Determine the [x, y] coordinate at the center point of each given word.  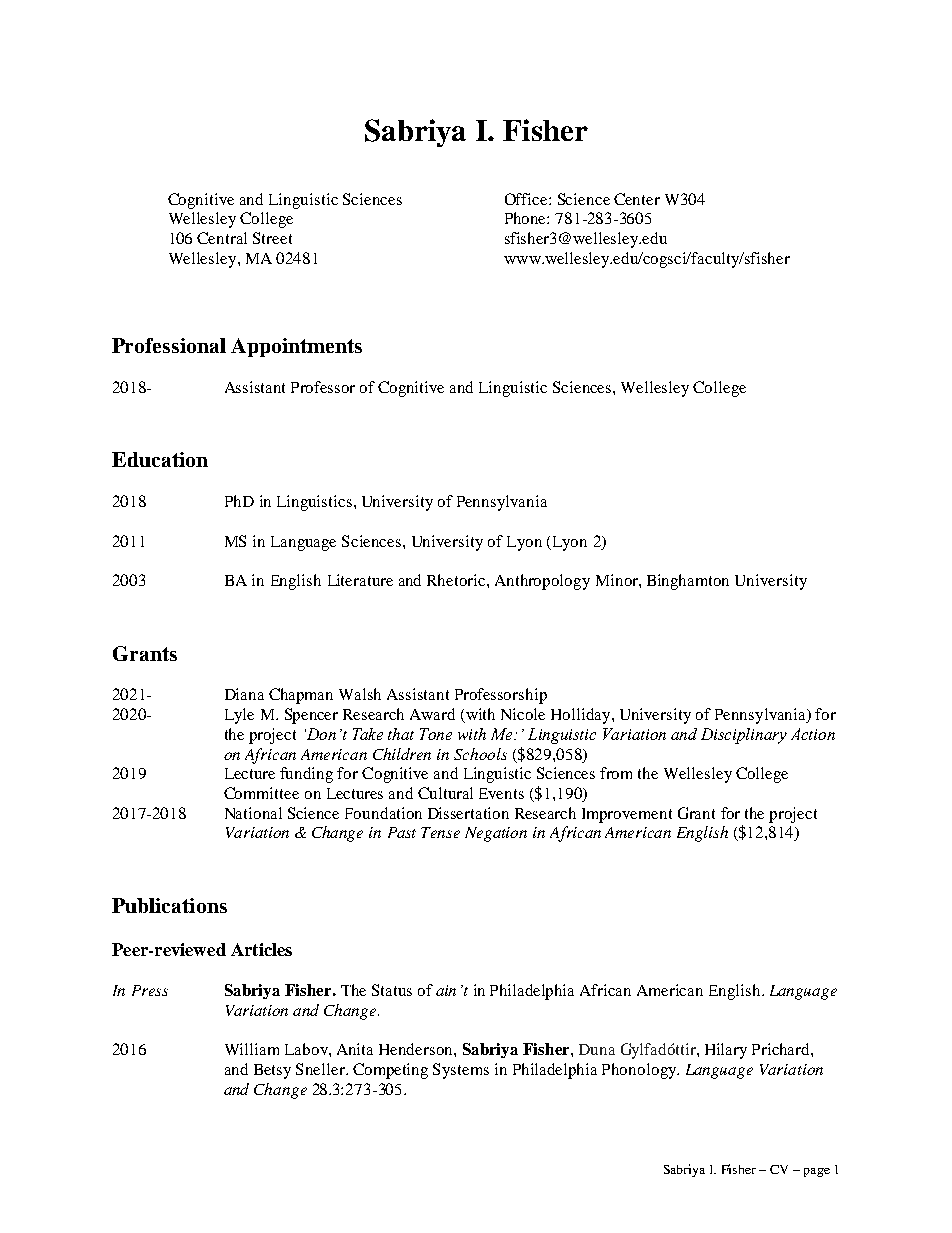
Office [527, 199]
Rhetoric [457, 580]
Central [222, 238]
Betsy [272, 1071]
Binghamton [688, 582]
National [253, 813]
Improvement [627, 815]
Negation [496, 834]
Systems [461, 1071]
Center [637, 199]
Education [160, 459]
